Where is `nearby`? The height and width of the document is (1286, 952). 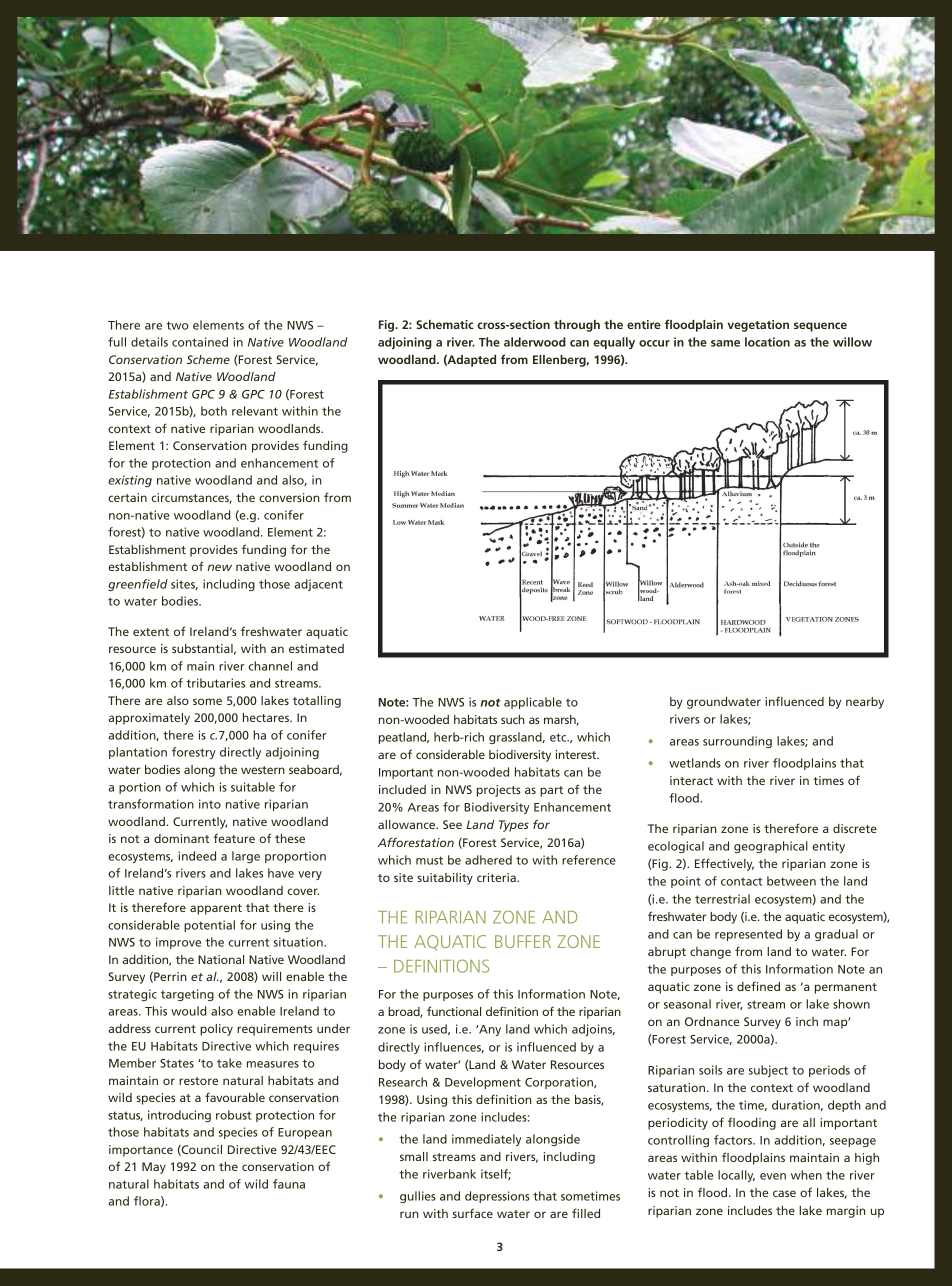
nearby is located at coordinates (865, 703).
